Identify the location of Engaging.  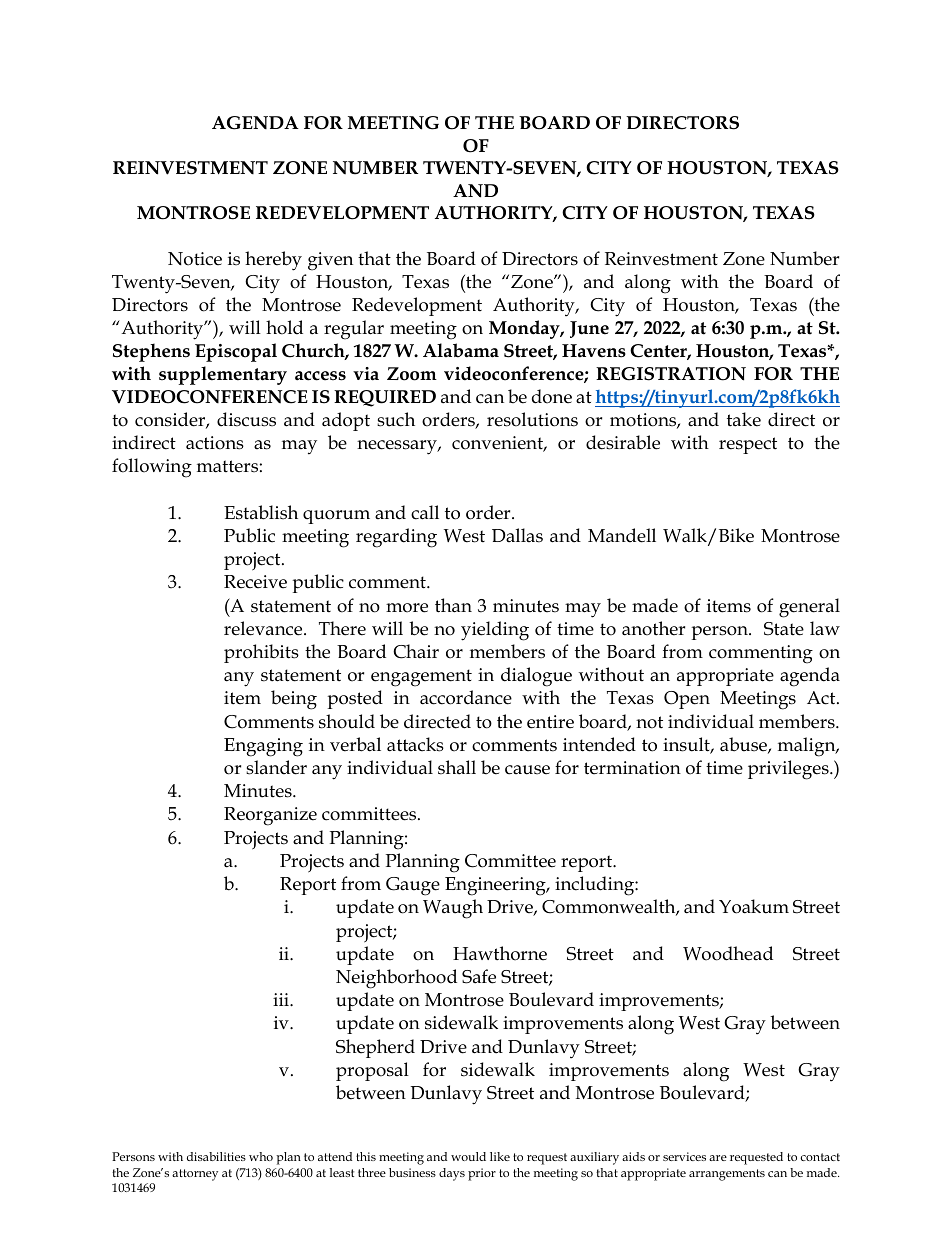
(263, 747).
